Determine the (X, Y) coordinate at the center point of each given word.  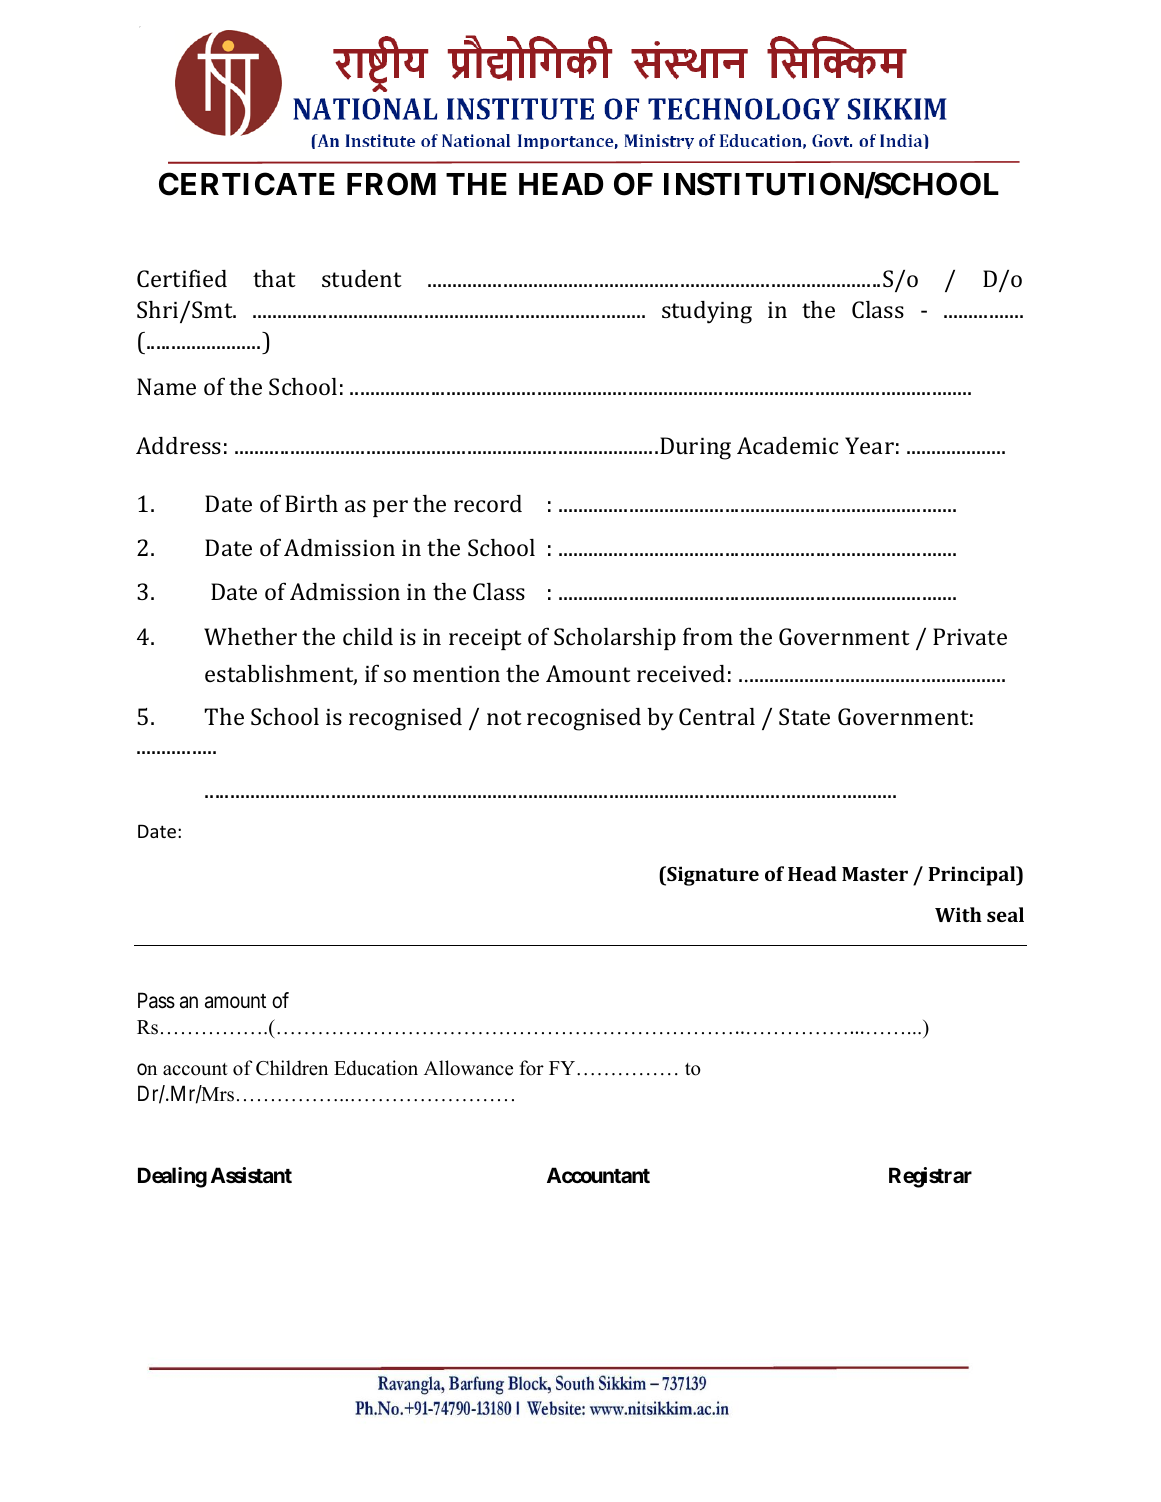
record (488, 503)
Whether (250, 636)
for (532, 1068)
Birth (311, 503)
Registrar (930, 1177)
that (274, 278)
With (958, 914)
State (804, 716)
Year (869, 445)
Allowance (468, 1068)
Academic (787, 445)
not (504, 717)
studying (707, 312)
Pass (156, 1000)
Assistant (251, 1175)
